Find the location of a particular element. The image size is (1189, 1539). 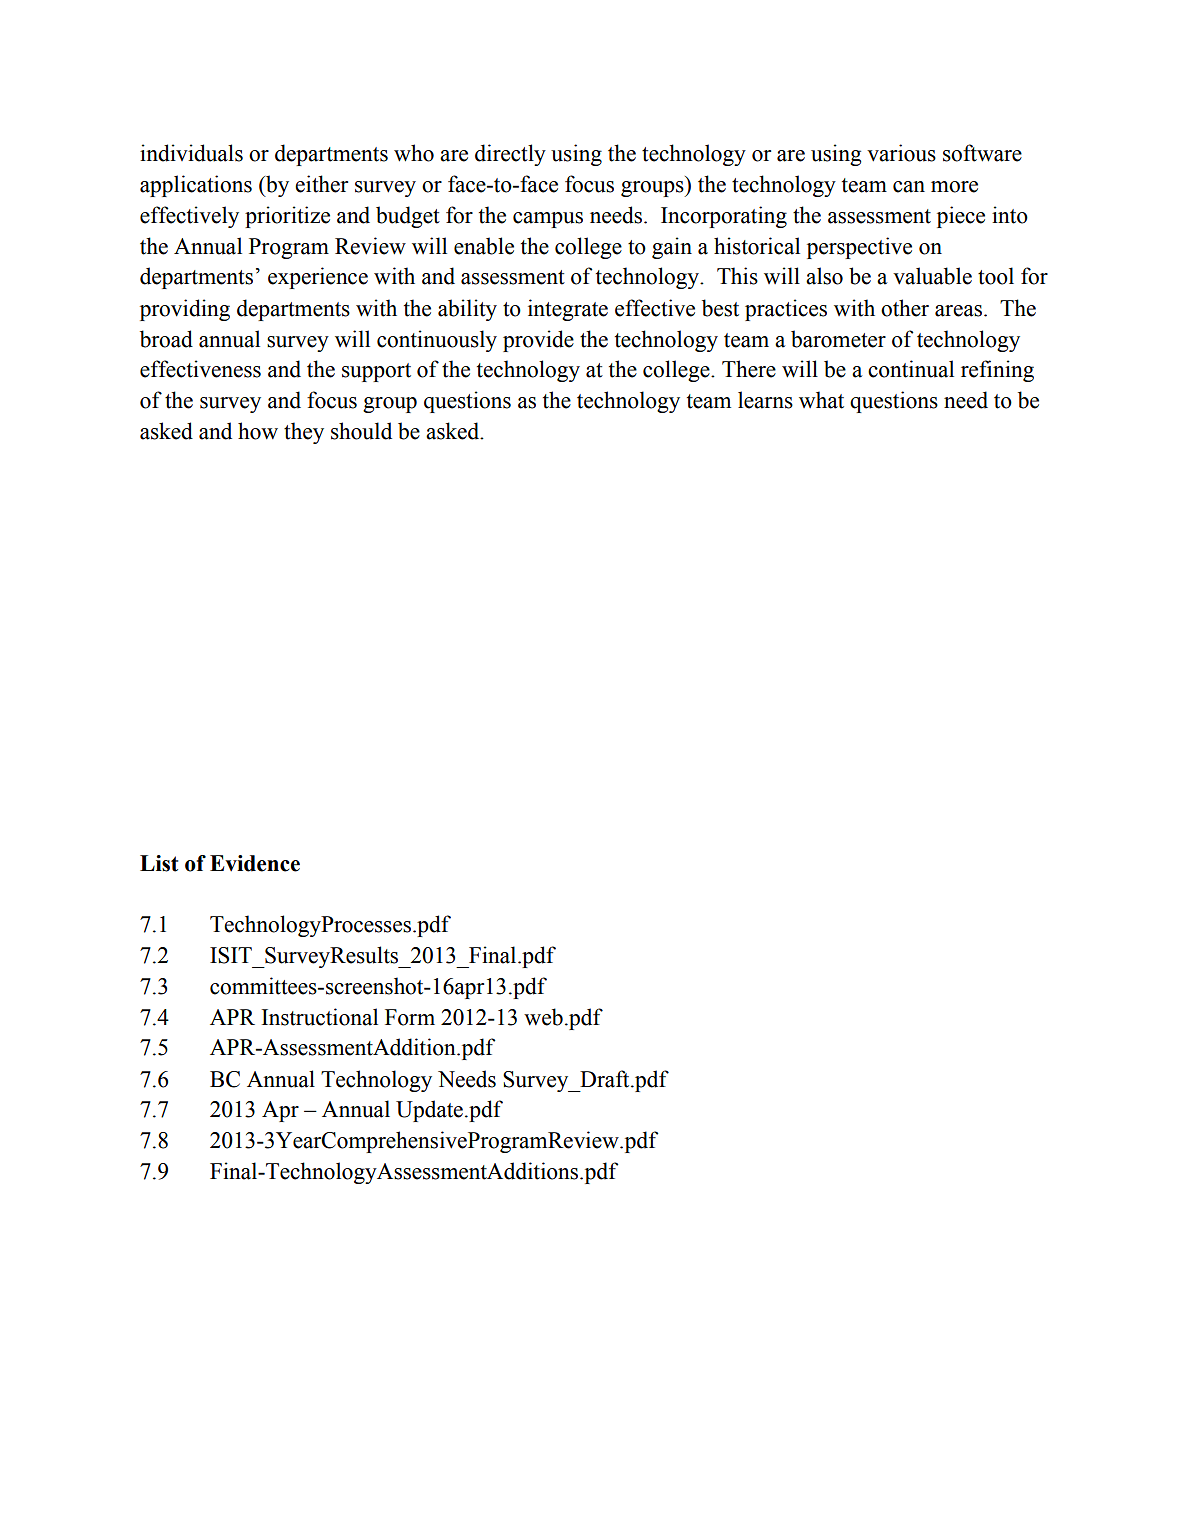

Evidence is located at coordinates (255, 863).
